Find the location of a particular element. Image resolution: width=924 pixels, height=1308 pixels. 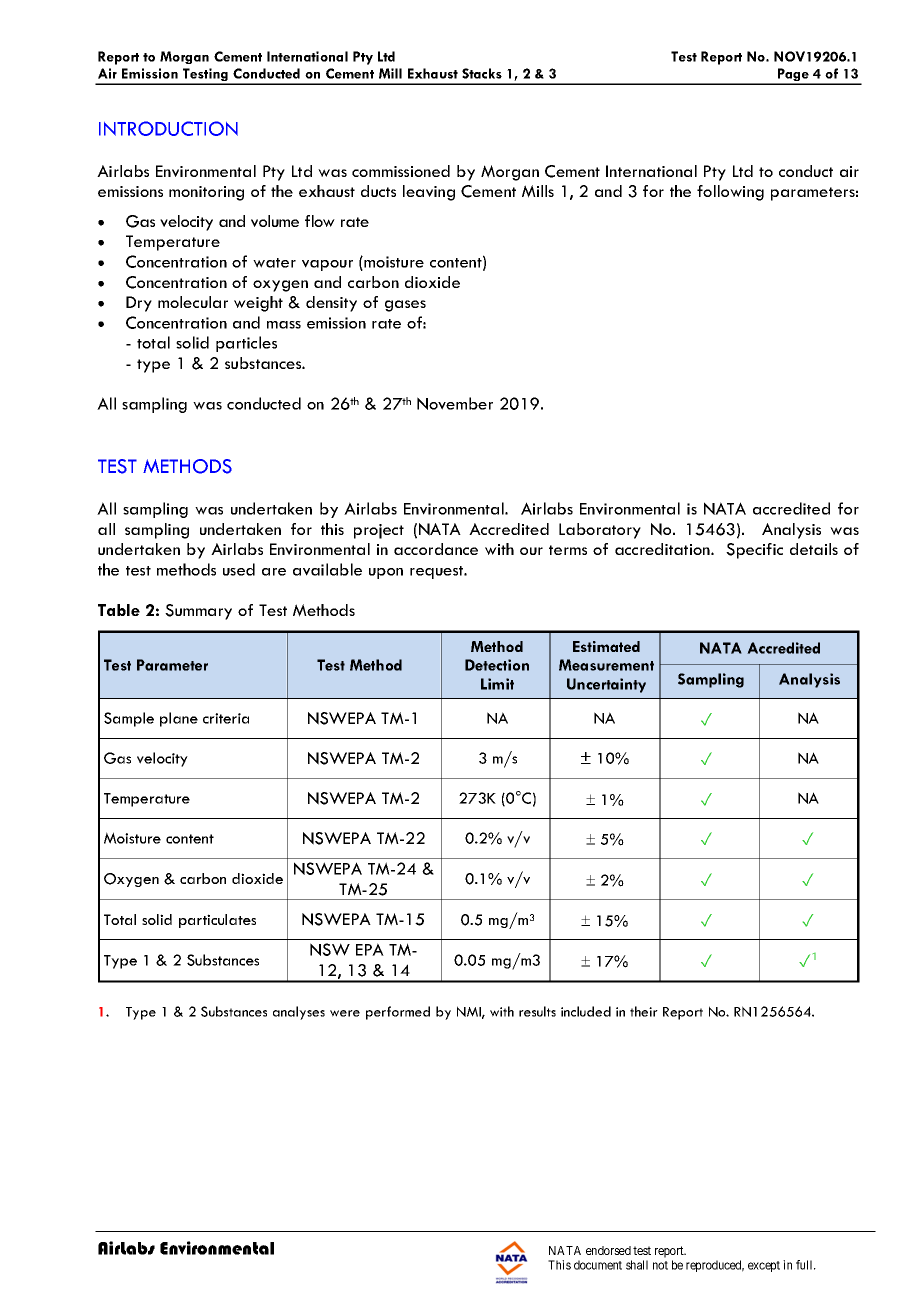

used is located at coordinates (239, 569).
